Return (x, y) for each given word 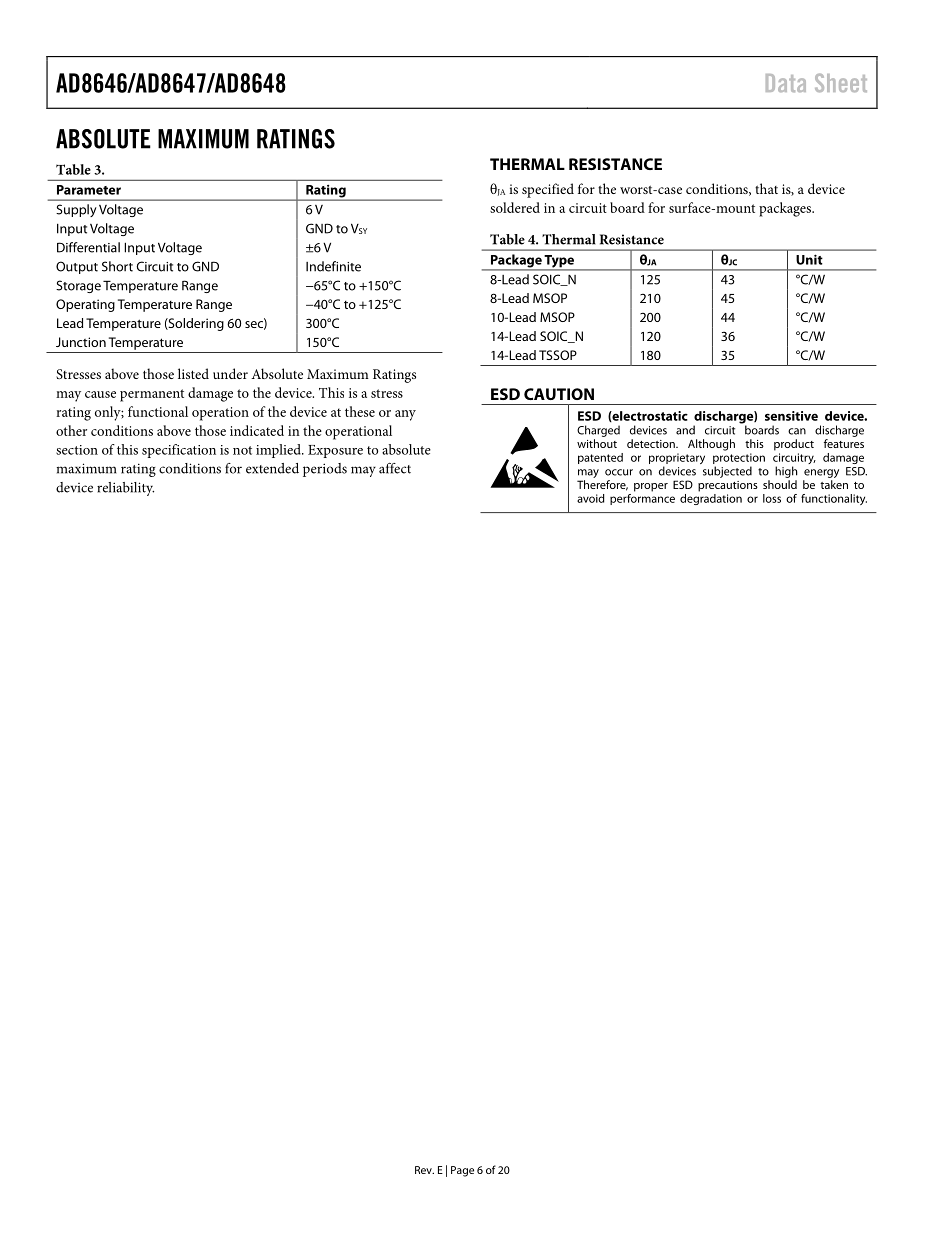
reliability (125, 489)
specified (548, 190)
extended (272, 468)
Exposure (335, 451)
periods (325, 470)
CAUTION (559, 394)
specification (179, 451)
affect (395, 468)
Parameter (89, 190)
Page (462, 1171)
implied (279, 451)
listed (193, 373)
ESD (505, 394)
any (405, 415)
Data (786, 83)
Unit (809, 259)
